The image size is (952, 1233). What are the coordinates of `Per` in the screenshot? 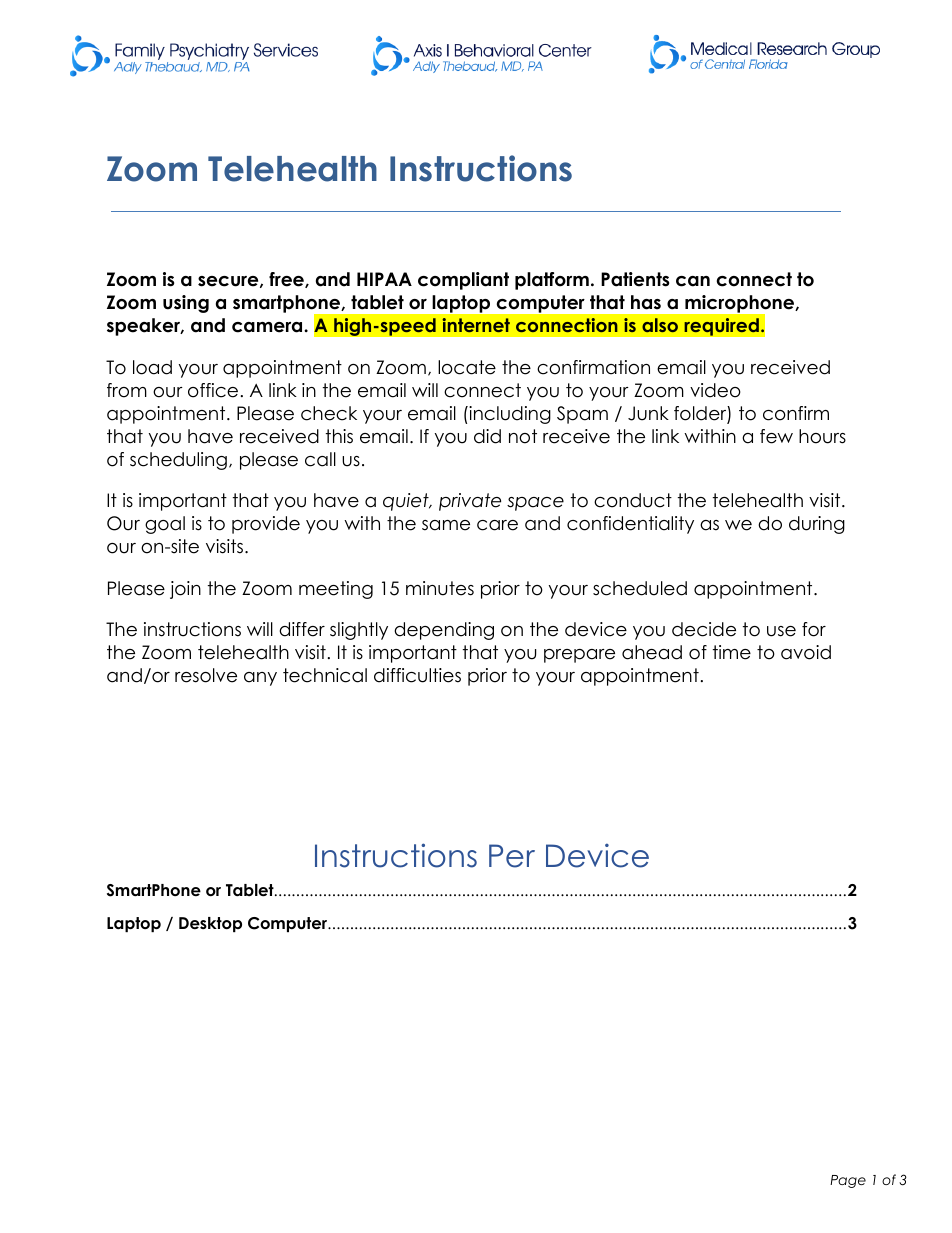 It's located at (512, 856).
